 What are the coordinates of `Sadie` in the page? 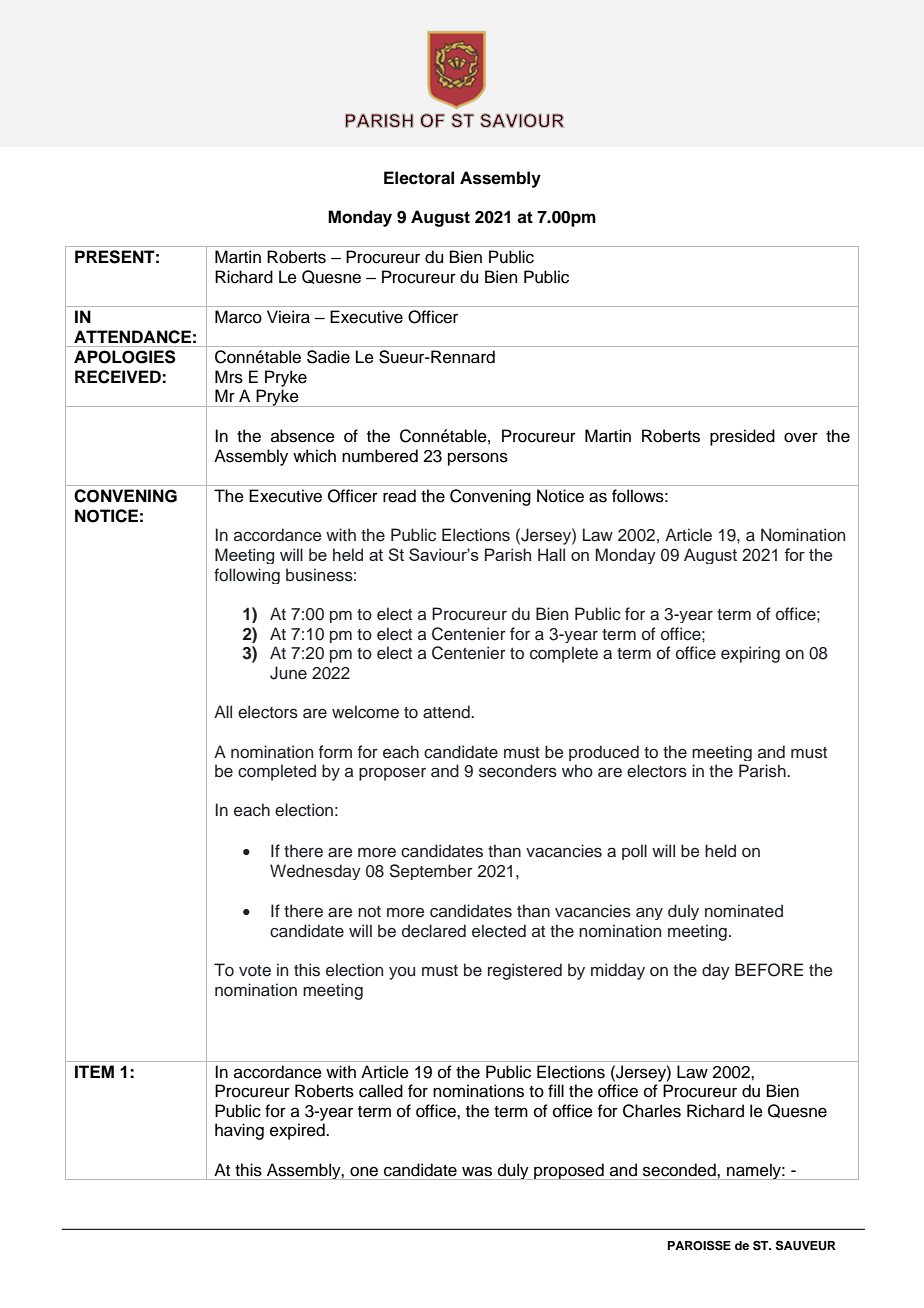 It's located at (328, 357).
